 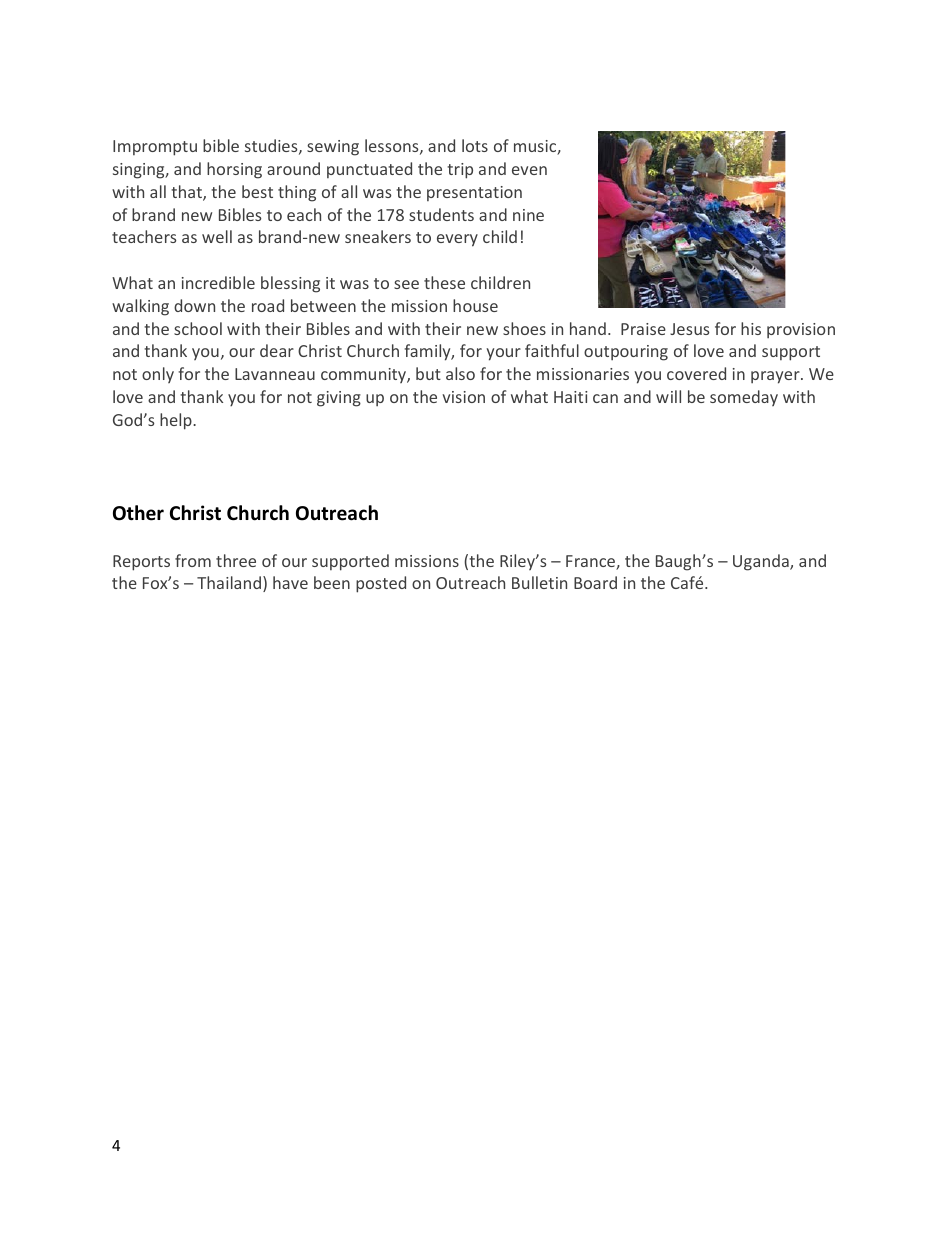 What do you see at coordinates (460, 373) in the document?
I see `also` at bounding box center [460, 373].
